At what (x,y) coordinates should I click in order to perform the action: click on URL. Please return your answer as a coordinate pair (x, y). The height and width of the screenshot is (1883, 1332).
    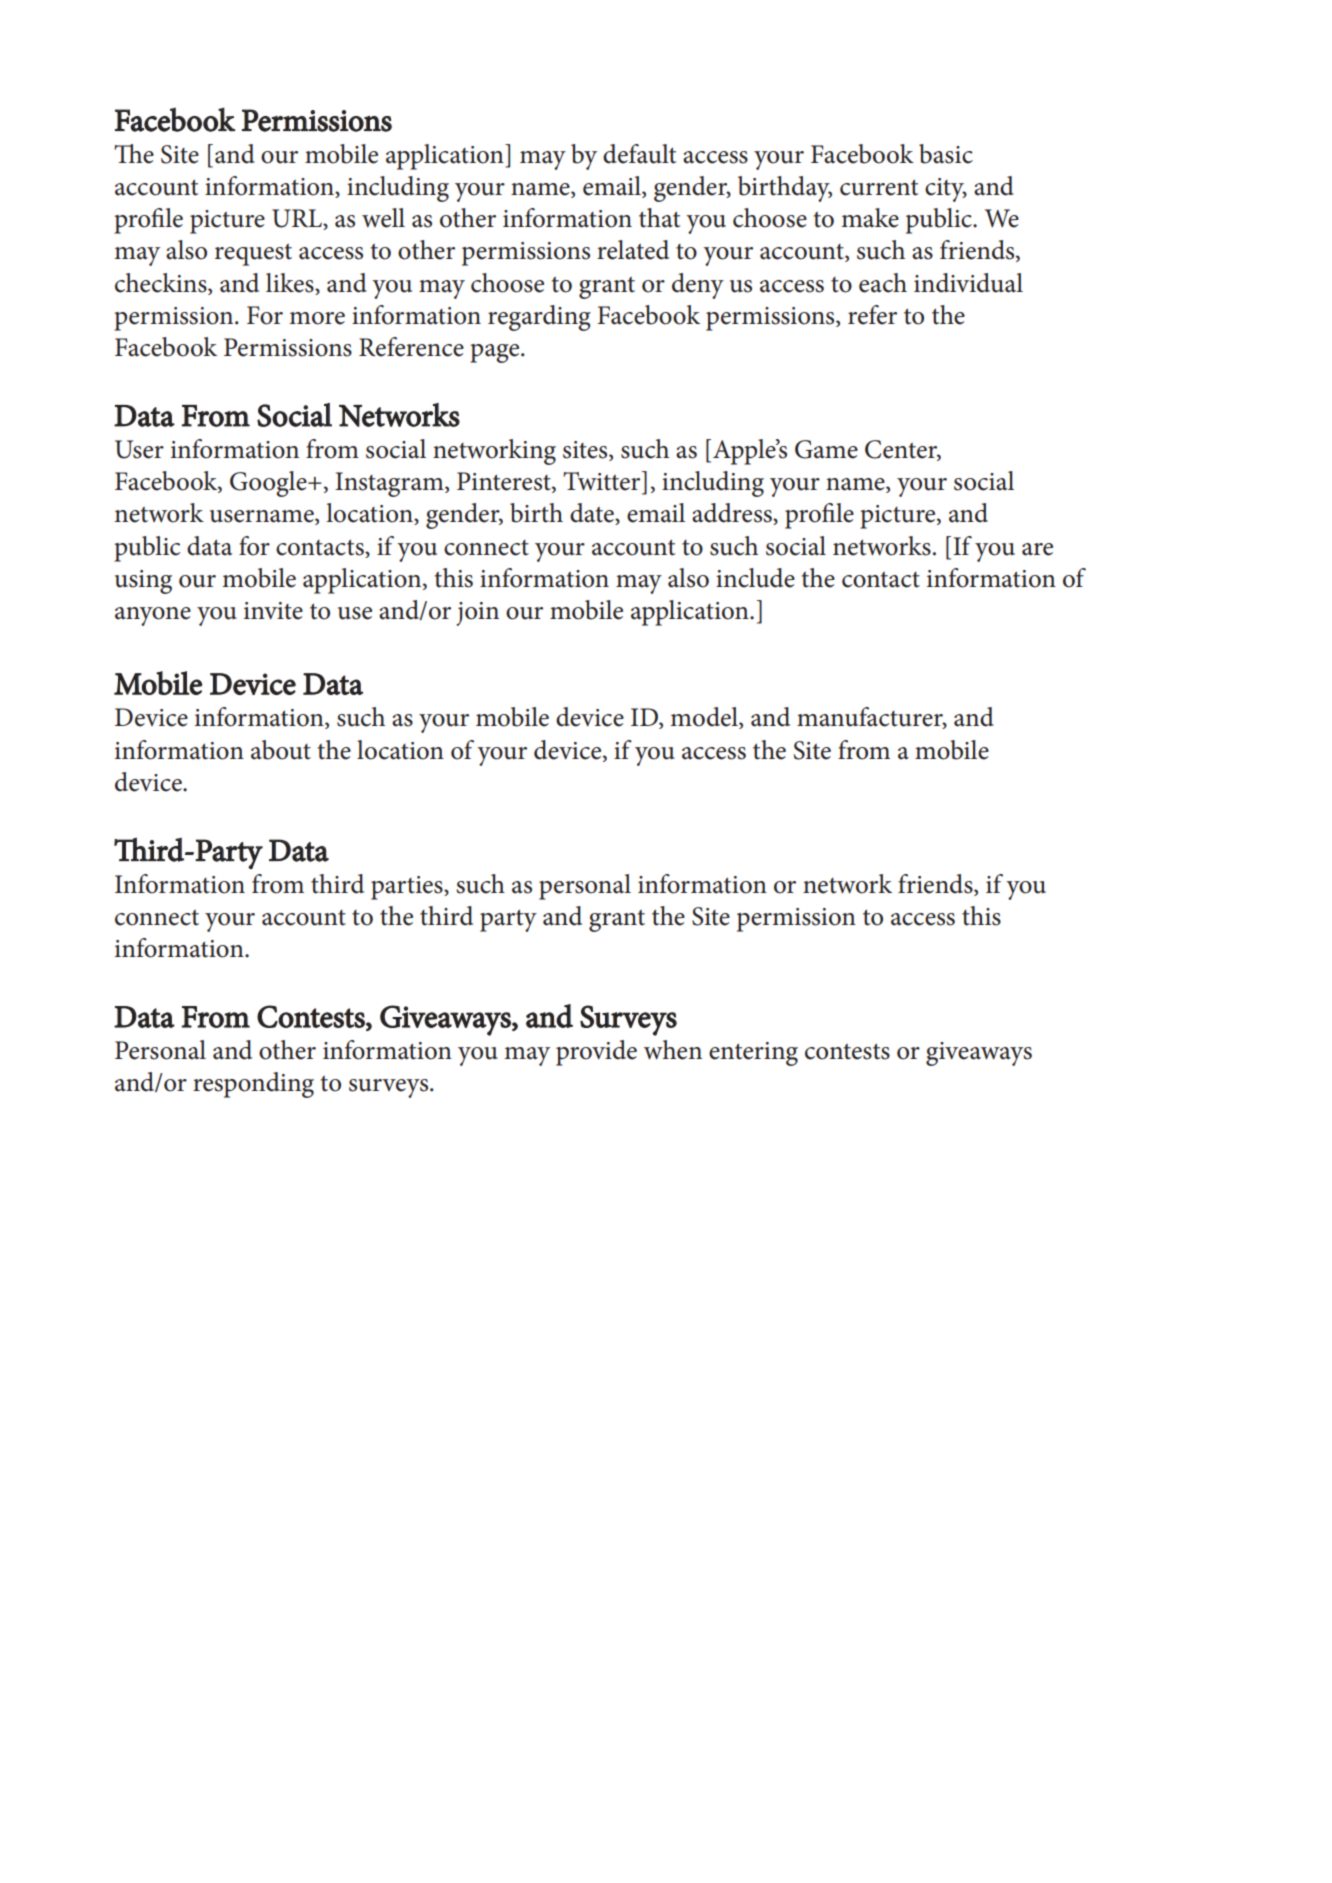
    Looking at the image, I should click on (298, 219).
